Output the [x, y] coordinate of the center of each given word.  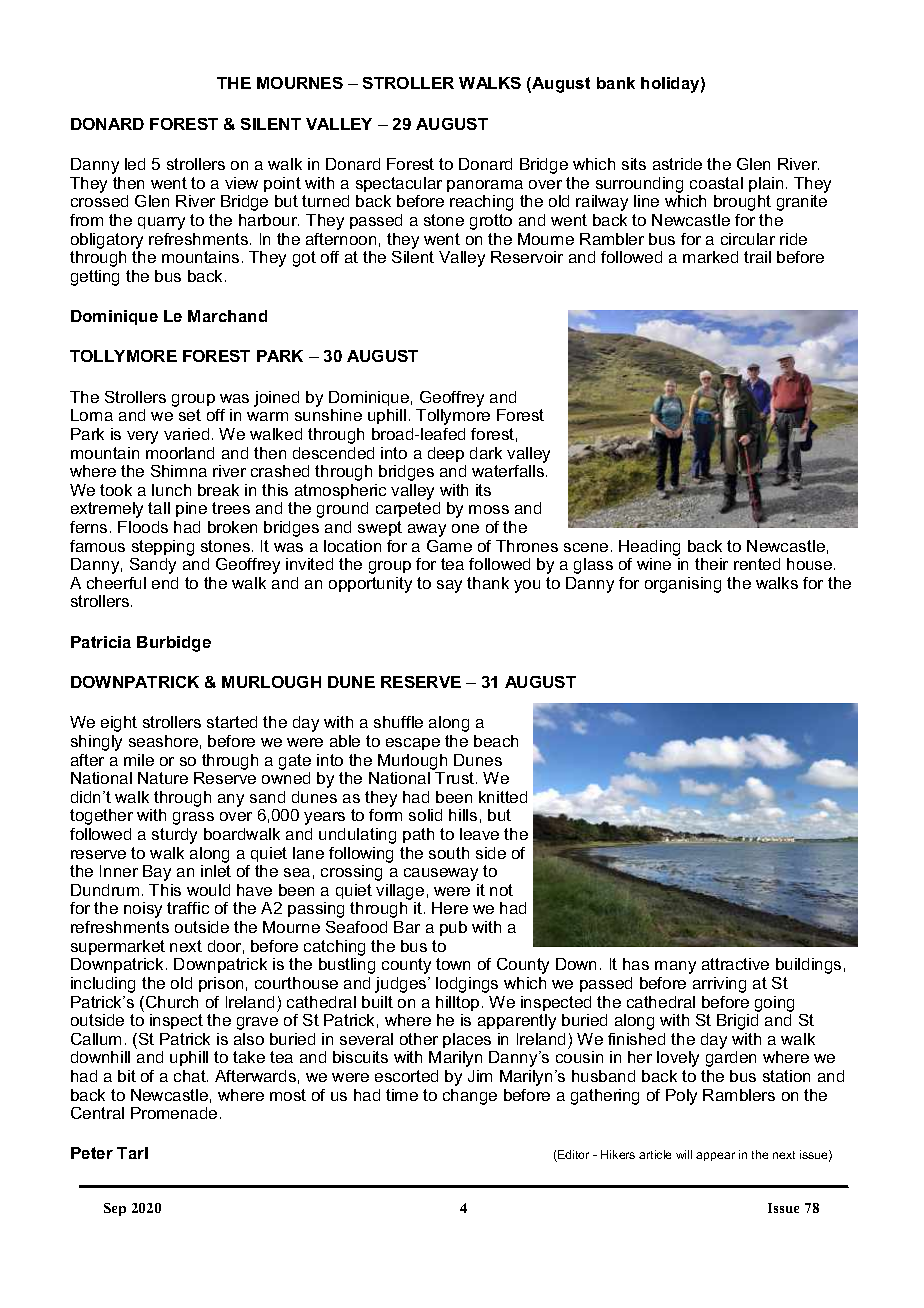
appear [715, 1156]
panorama [485, 186]
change [470, 1097]
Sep [115, 1209]
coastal [716, 183]
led [135, 164]
